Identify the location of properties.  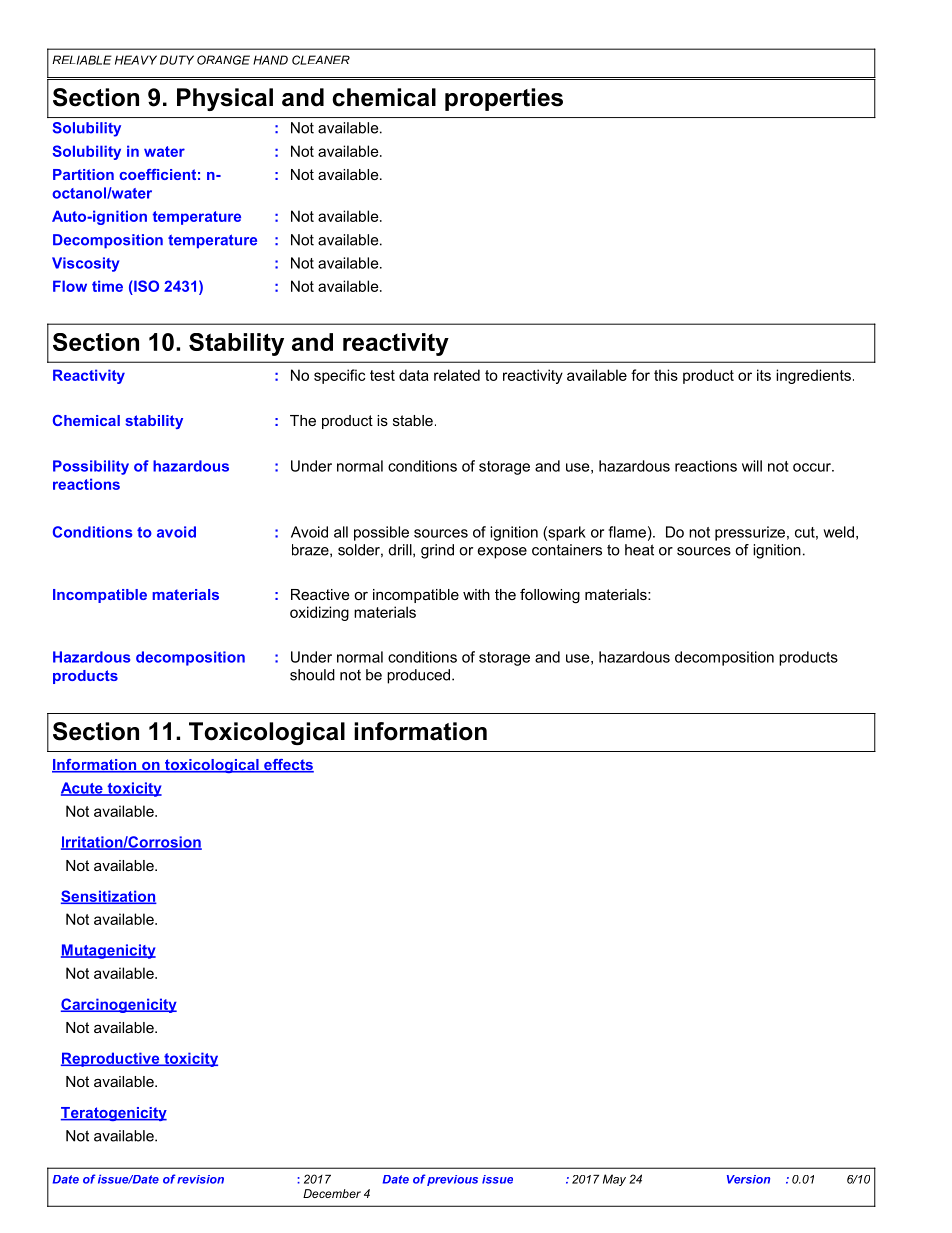
(504, 99).
